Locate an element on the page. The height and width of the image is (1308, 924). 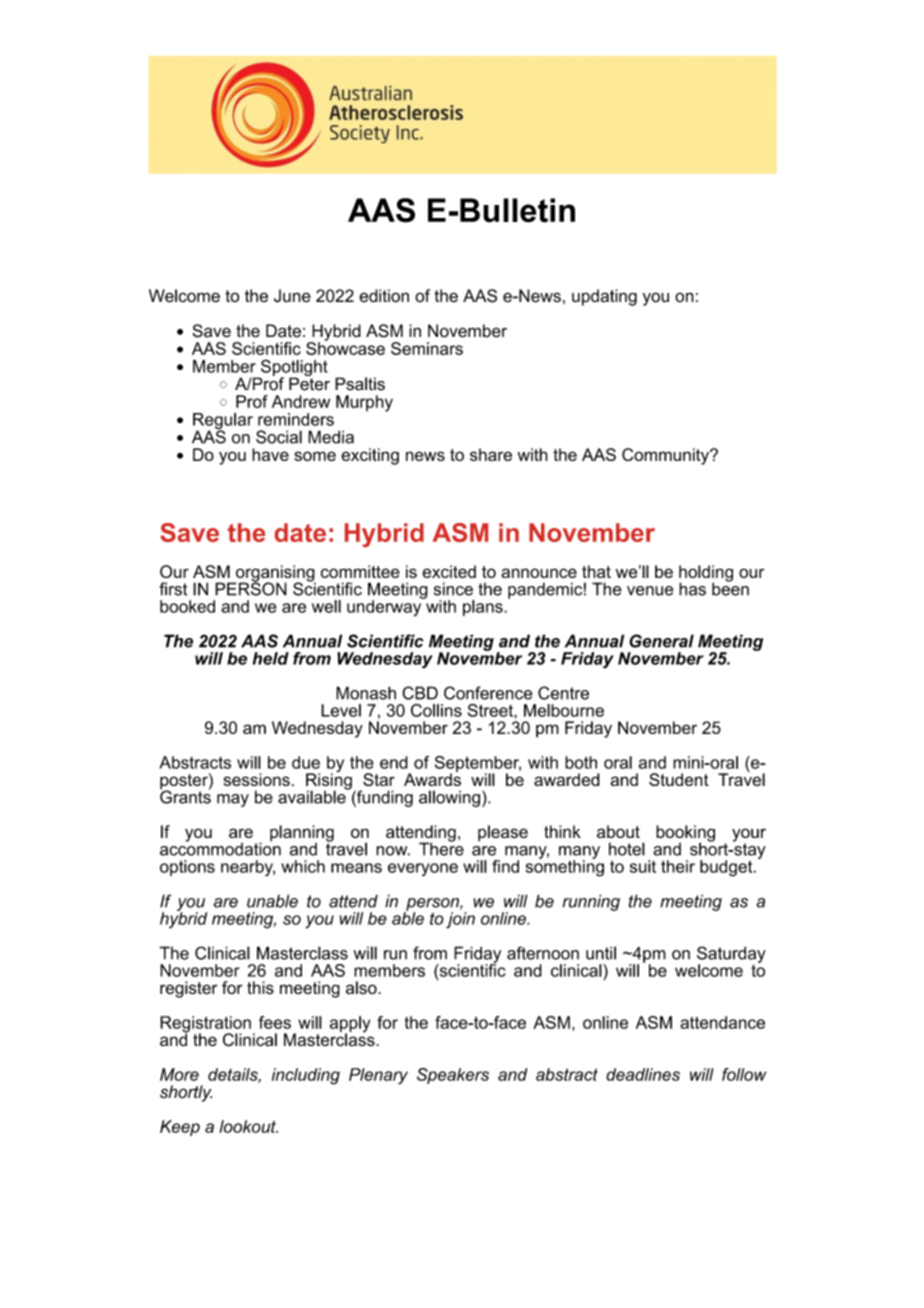
updating is located at coordinates (604, 297).
